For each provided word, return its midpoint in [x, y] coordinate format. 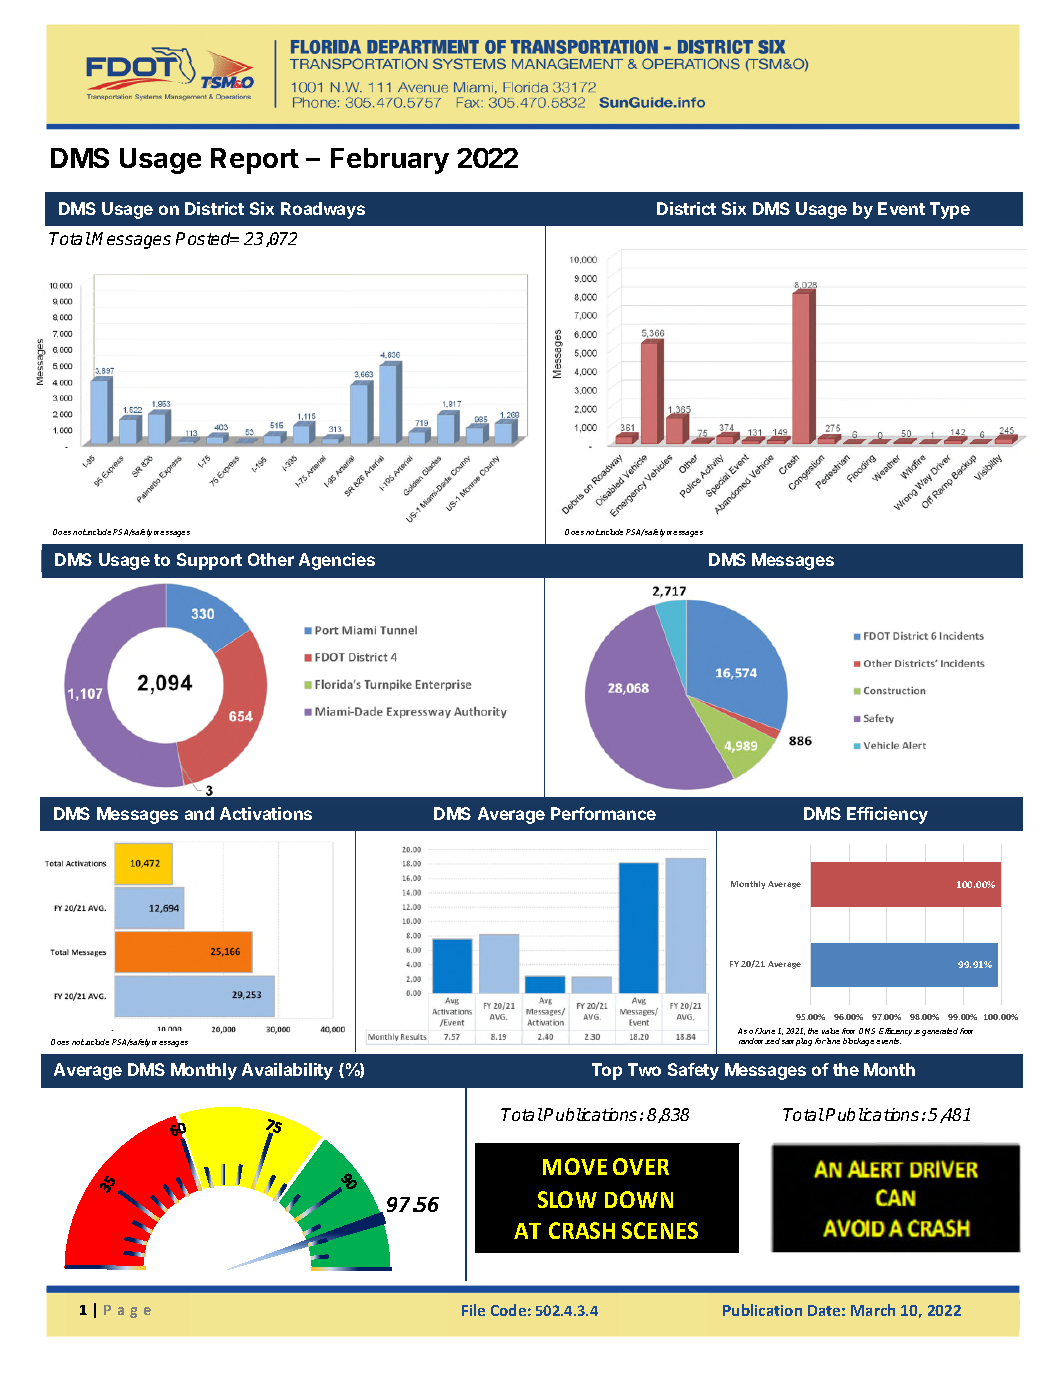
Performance [603, 813]
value [830, 1031]
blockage [860, 1042]
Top [607, 1071]
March [873, 1310]
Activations [266, 813]
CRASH [582, 1230]
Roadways [323, 210]
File [473, 1310]
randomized [759, 1041]
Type [950, 210]
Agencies [337, 561]
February [390, 161]
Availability [287, 1071]
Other [271, 559]
